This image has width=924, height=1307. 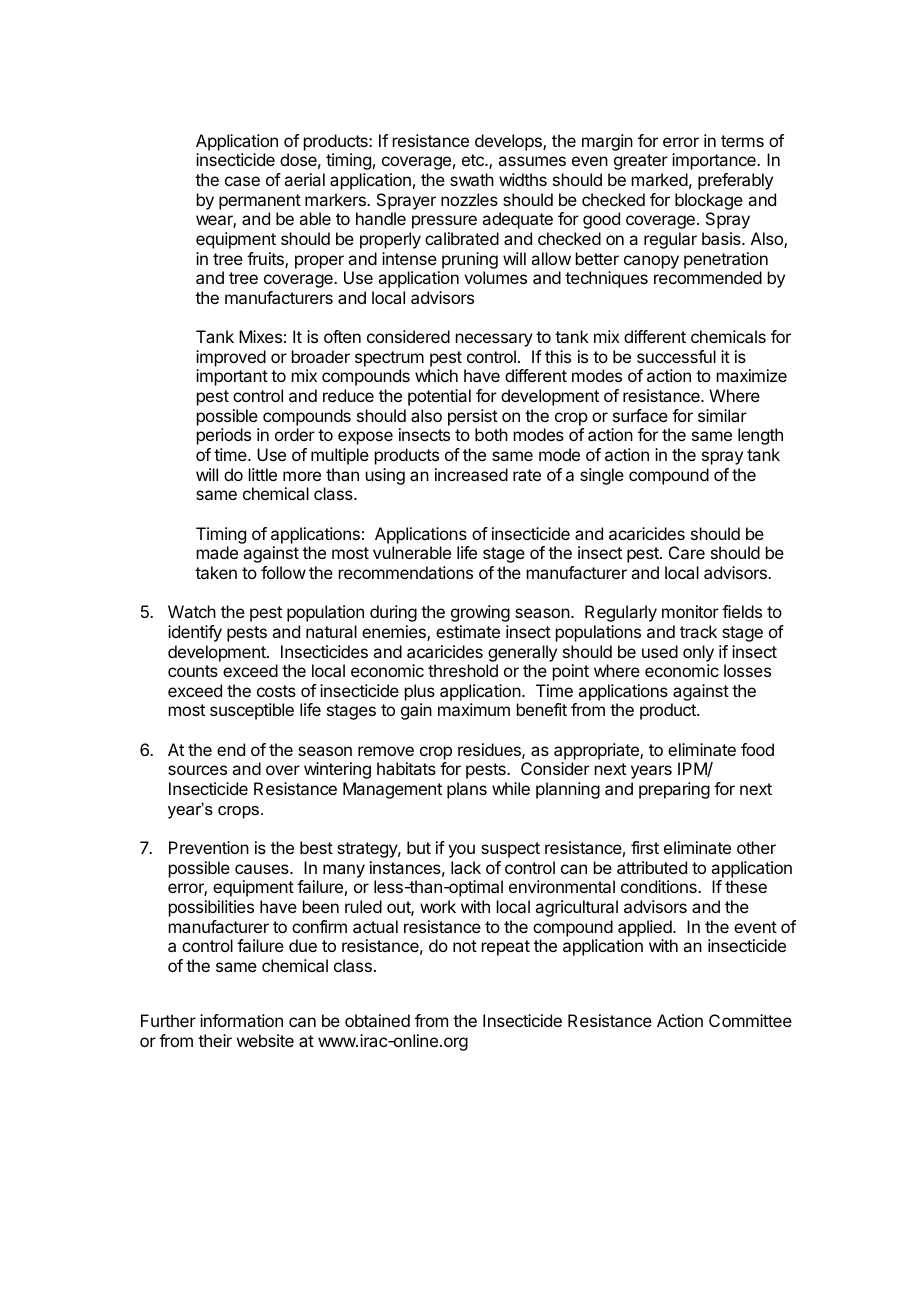 What do you see at coordinates (242, 181) in the image?
I see `case` at bounding box center [242, 181].
